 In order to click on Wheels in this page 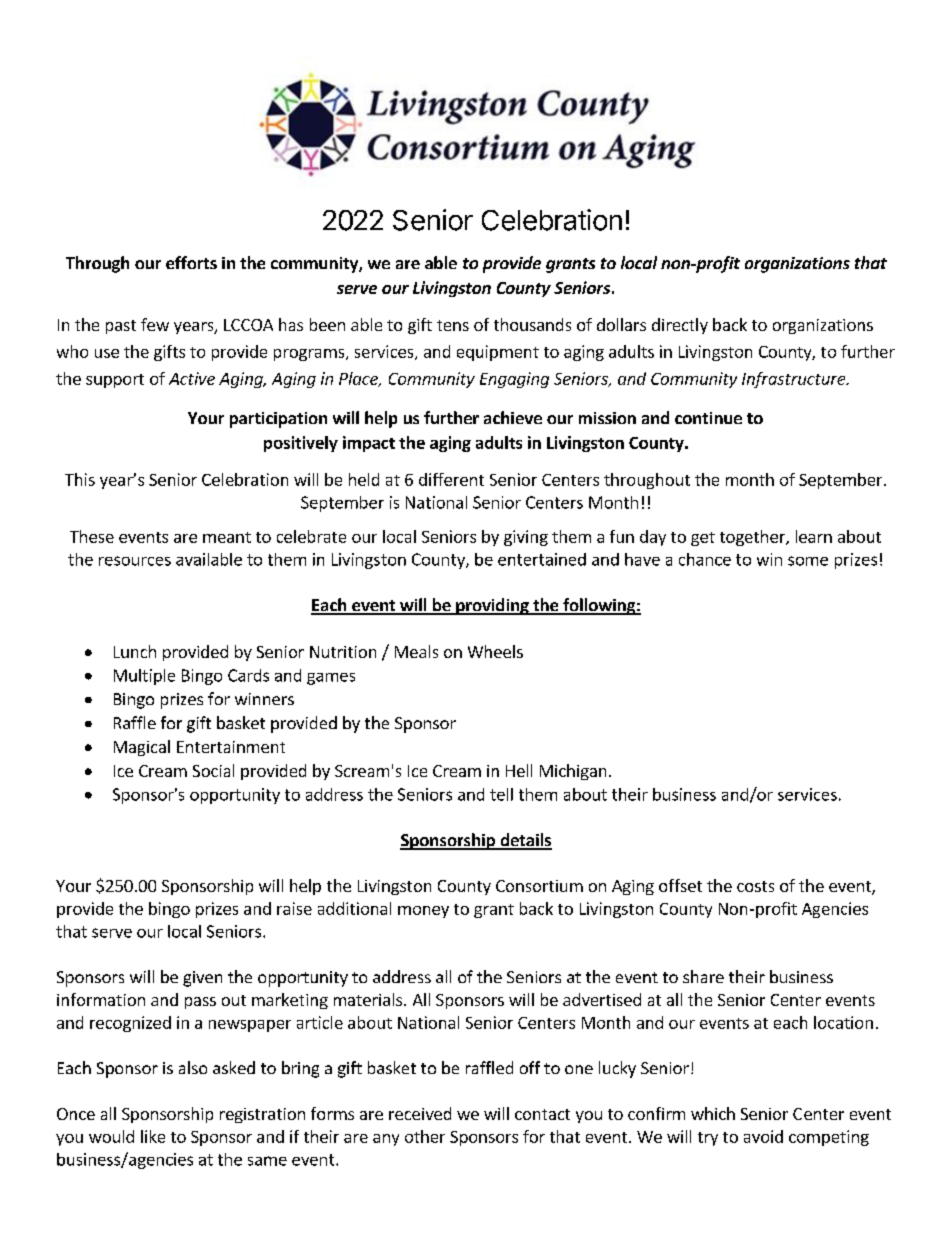, I will do `click(495, 651)`.
